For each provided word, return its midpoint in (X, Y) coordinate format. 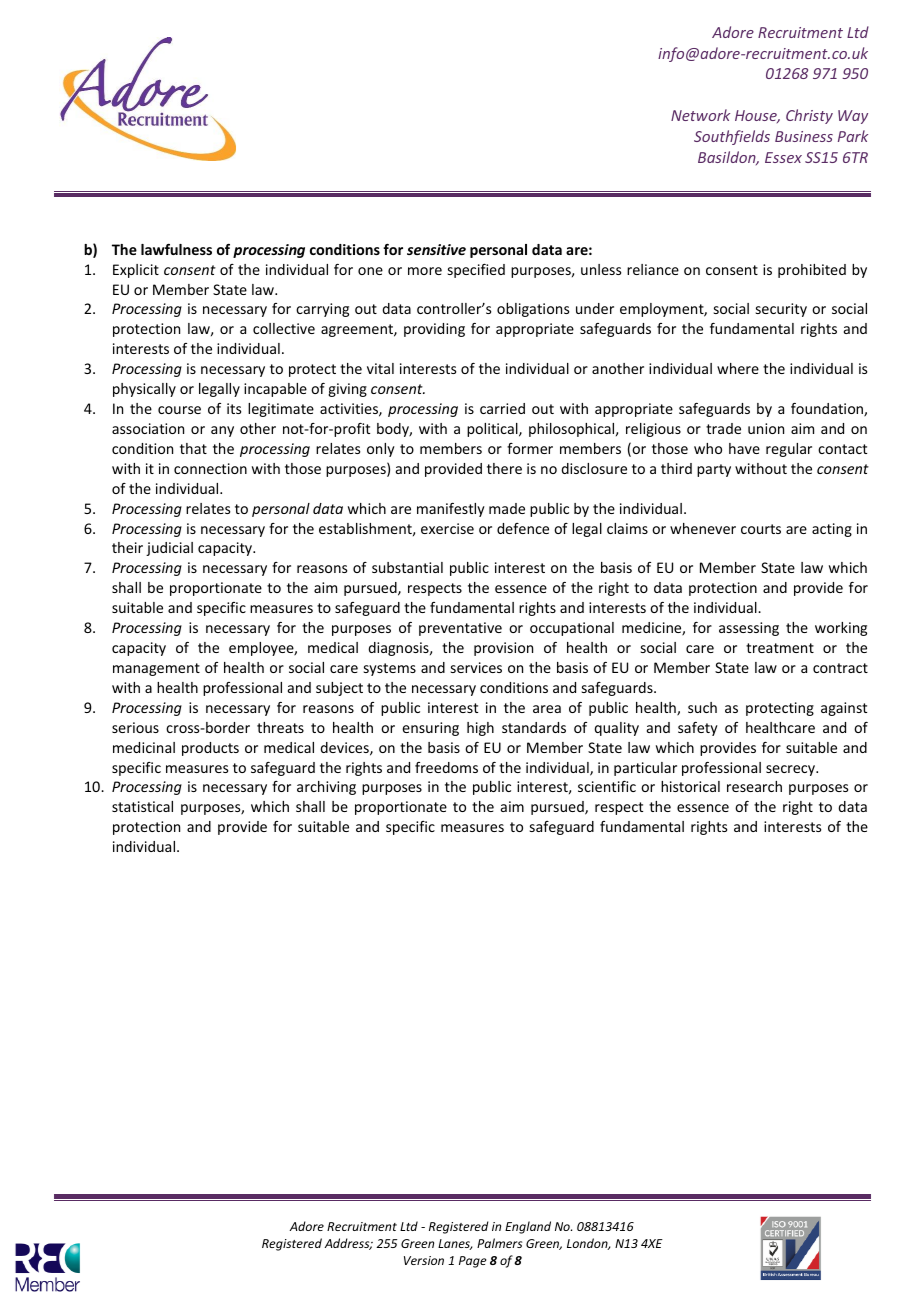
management (156, 669)
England (528, 1227)
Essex (783, 157)
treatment (780, 648)
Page (472, 1262)
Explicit (136, 271)
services (476, 667)
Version (424, 1260)
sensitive (436, 249)
